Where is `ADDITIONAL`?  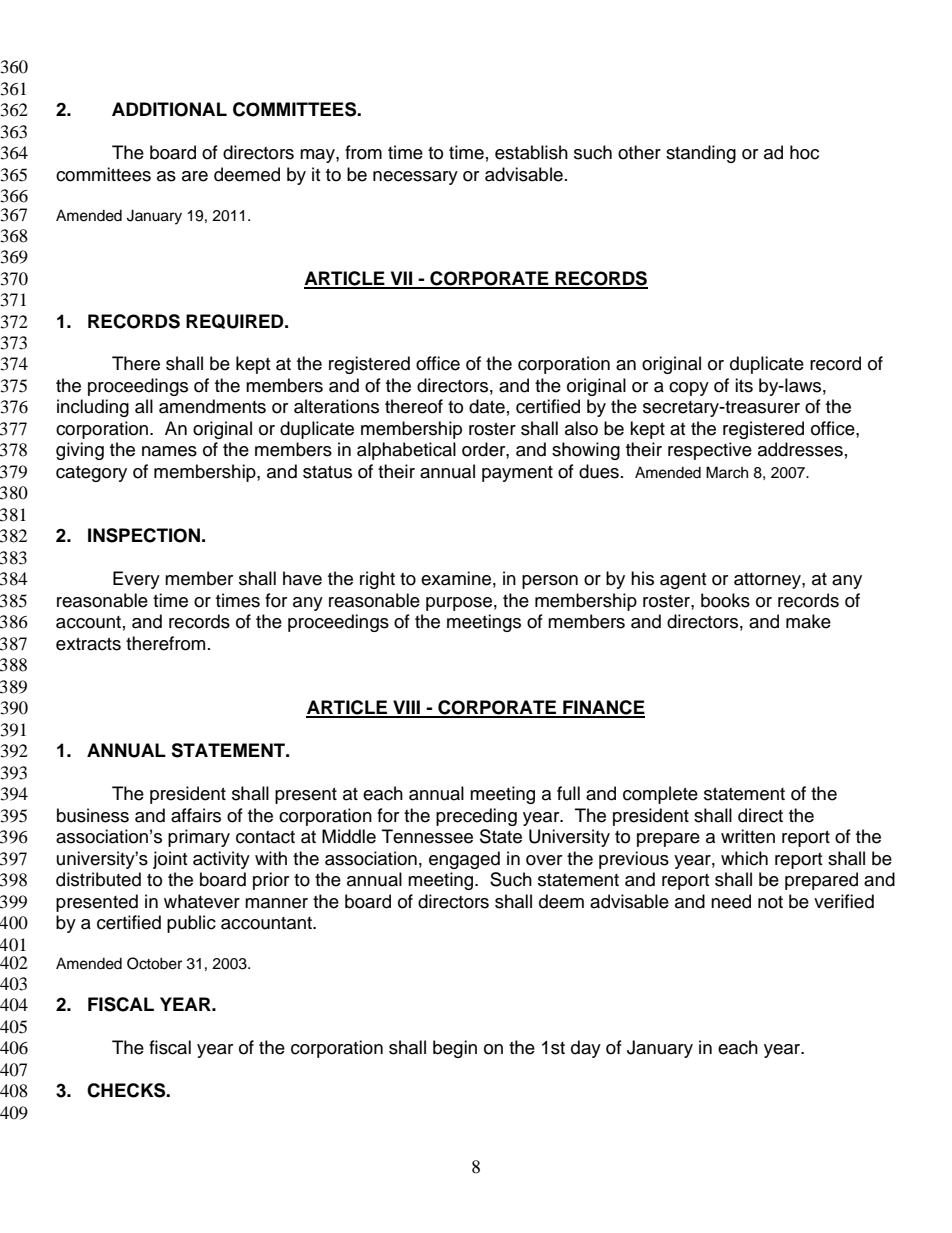
ADDITIONAL is located at coordinates (169, 109).
